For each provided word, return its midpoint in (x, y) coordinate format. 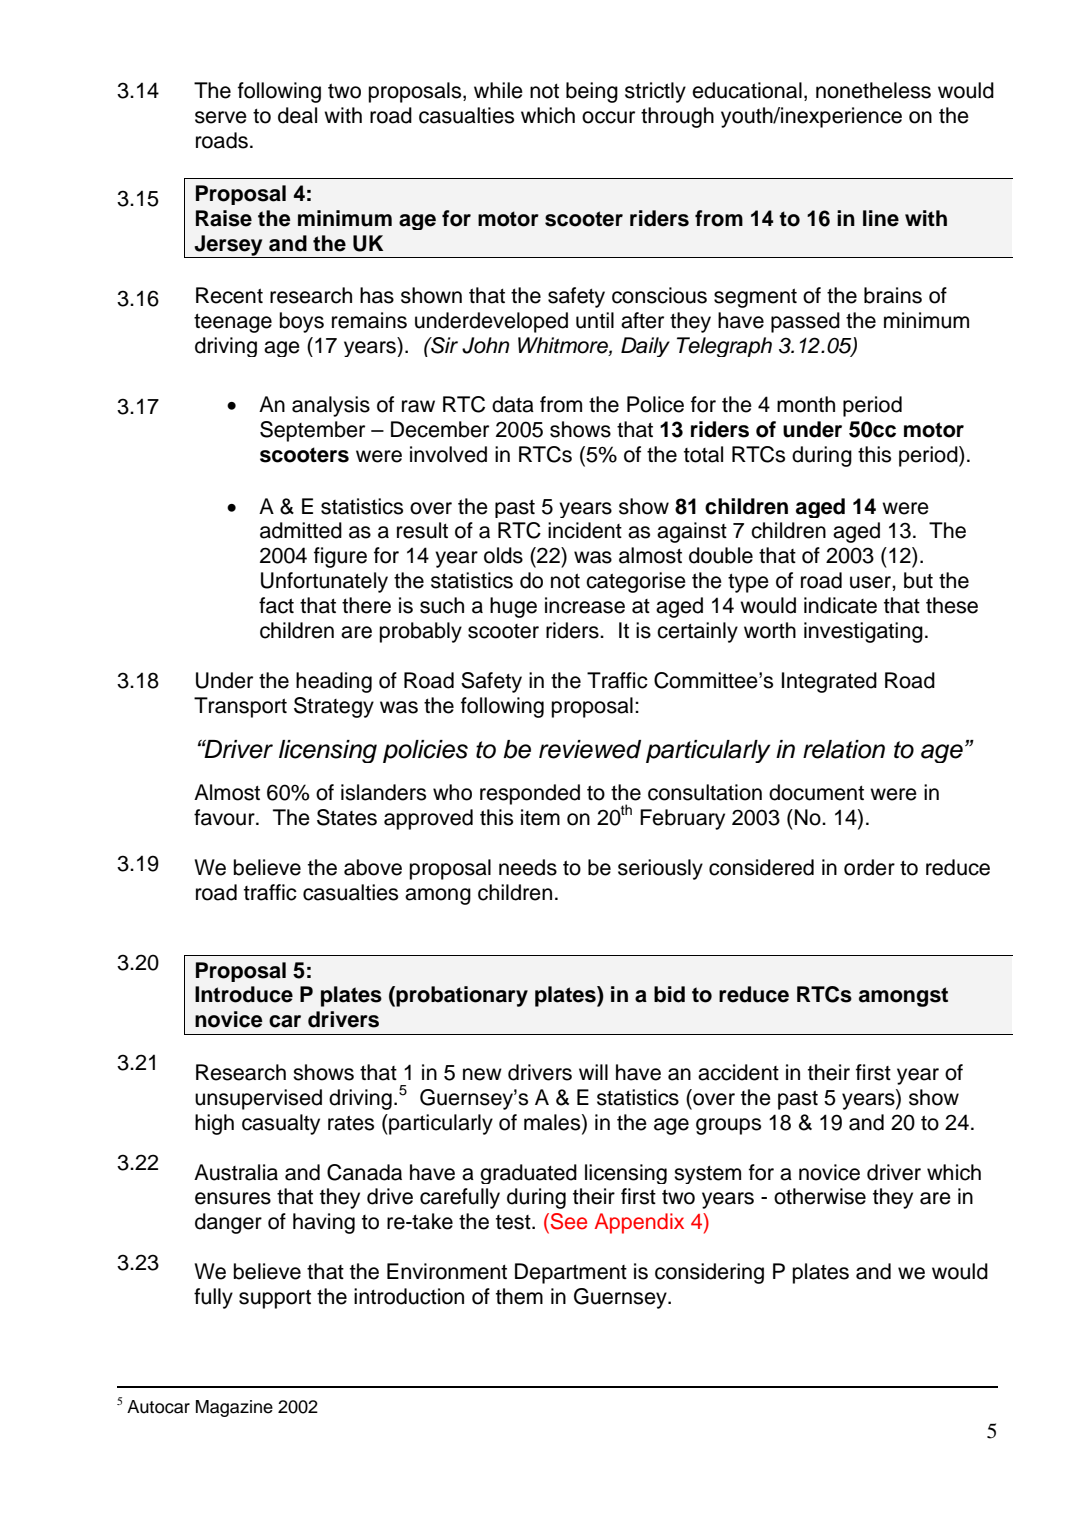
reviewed (590, 749)
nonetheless (873, 90)
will (593, 1072)
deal (297, 115)
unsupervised (258, 1099)
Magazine (234, 1408)
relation (844, 749)
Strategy (334, 707)
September (312, 431)
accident (738, 1072)
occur (608, 117)
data (513, 404)
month (806, 404)
